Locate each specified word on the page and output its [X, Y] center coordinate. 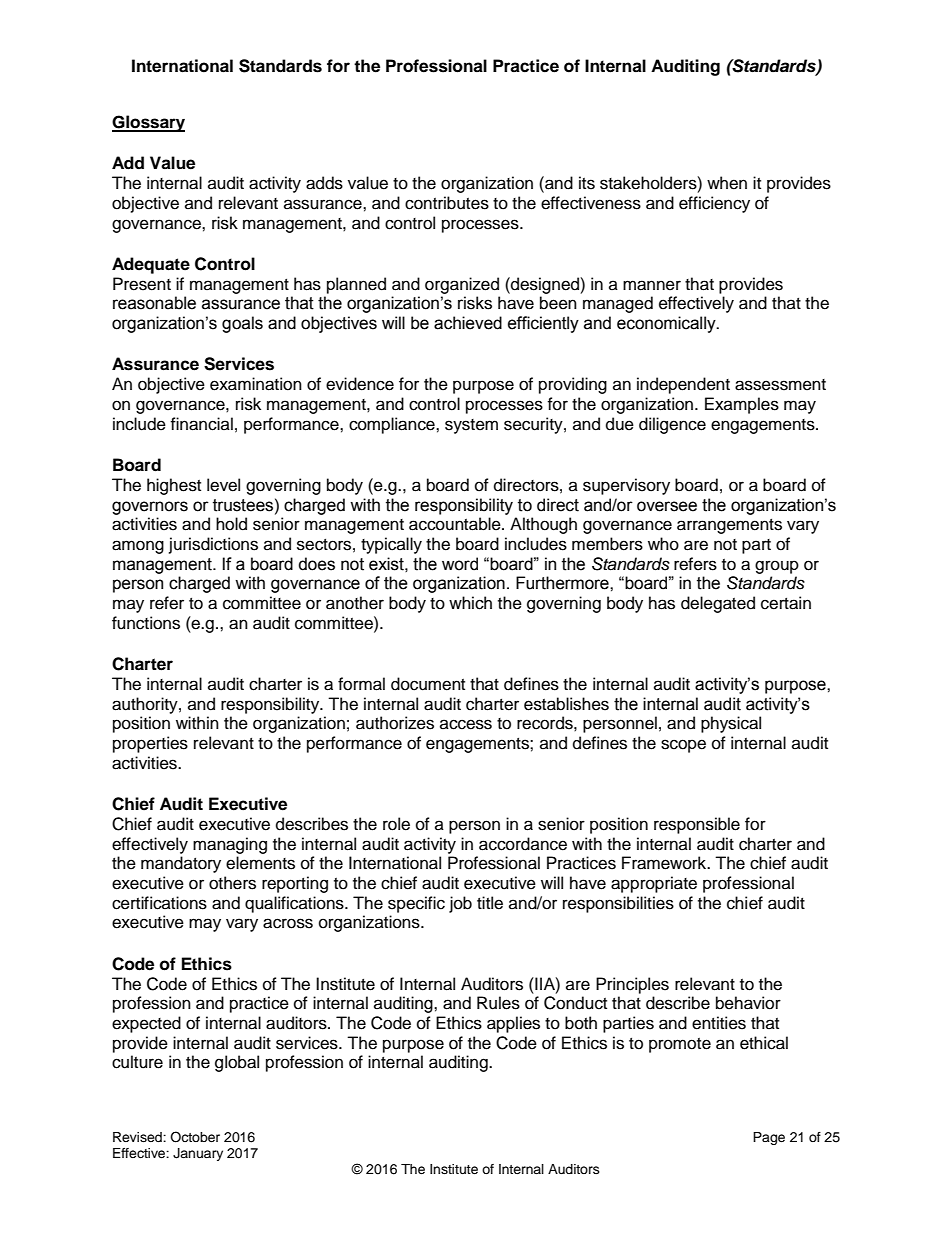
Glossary [148, 123]
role [396, 824]
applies [513, 1024]
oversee [667, 506]
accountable [456, 524]
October [195, 1137]
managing [230, 845]
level [223, 485]
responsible [697, 825]
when [727, 183]
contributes [447, 203]
